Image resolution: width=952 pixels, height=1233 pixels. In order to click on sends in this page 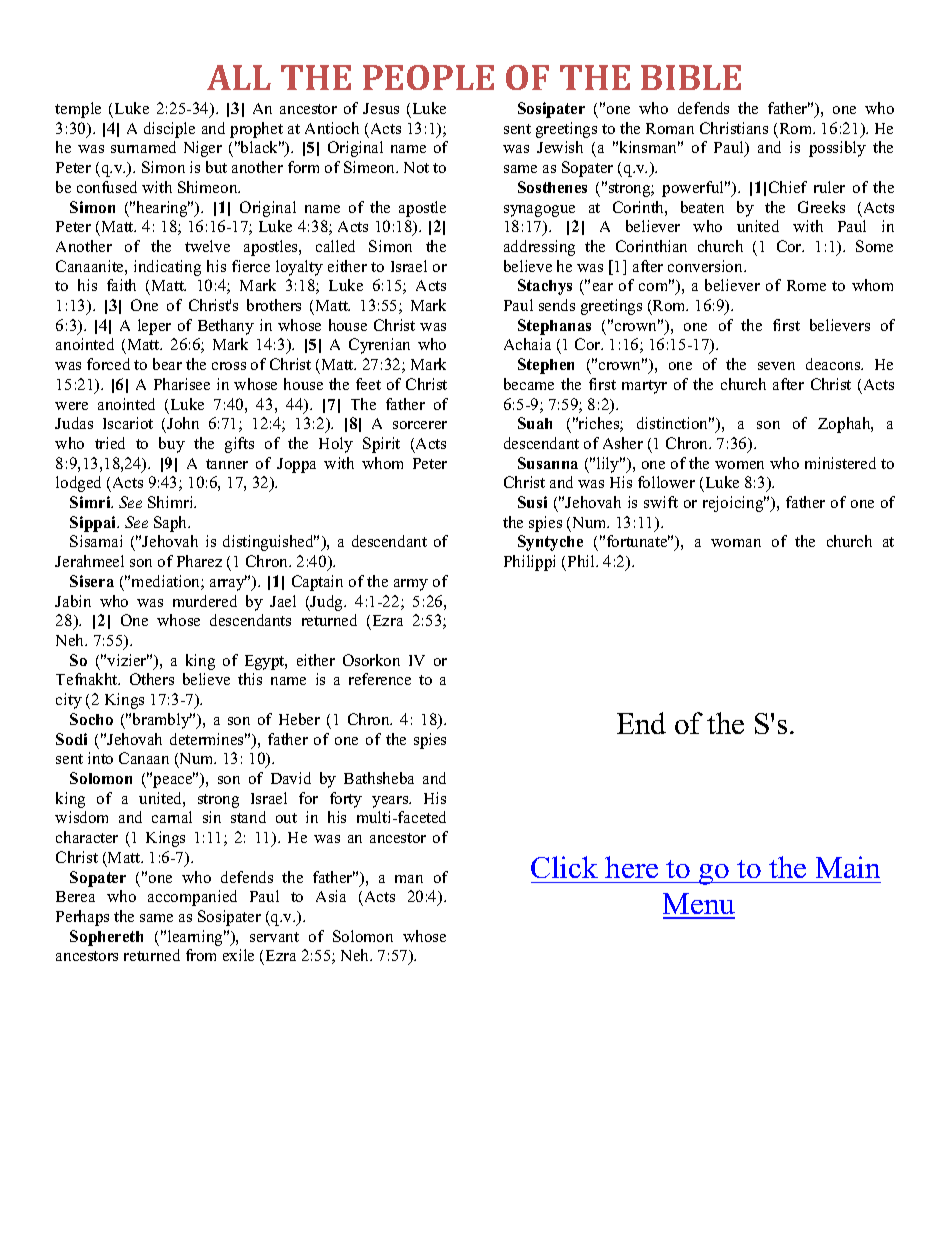, I will do `click(557, 305)`.
